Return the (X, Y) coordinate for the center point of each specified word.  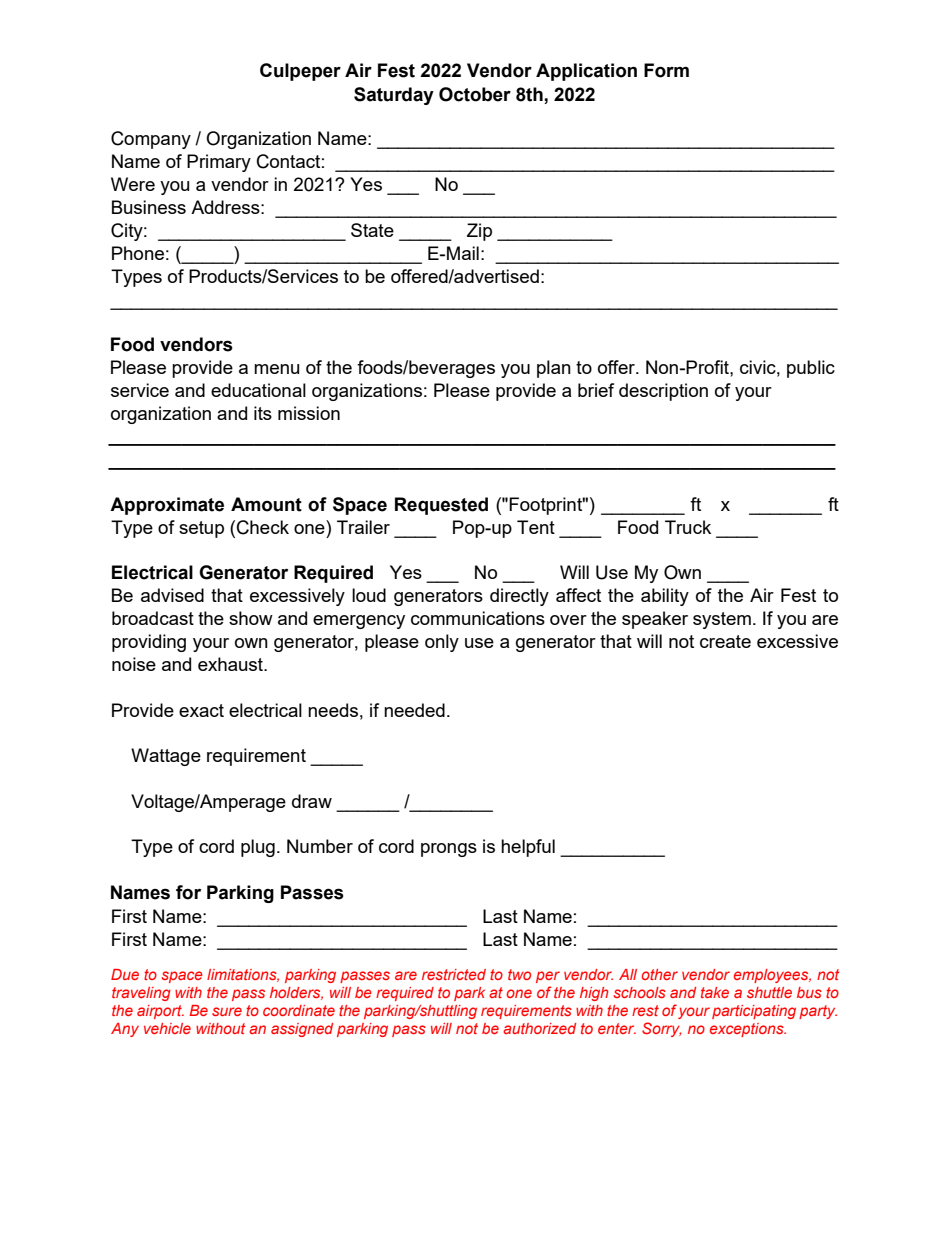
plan (554, 369)
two (519, 974)
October (475, 94)
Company (151, 140)
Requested (441, 506)
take (715, 992)
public (811, 369)
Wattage (166, 757)
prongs (449, 850)
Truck (688, 527)
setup (201, 529)
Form (666, 70)
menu (276, 369)
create (725, 641)
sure (227, 1011)
